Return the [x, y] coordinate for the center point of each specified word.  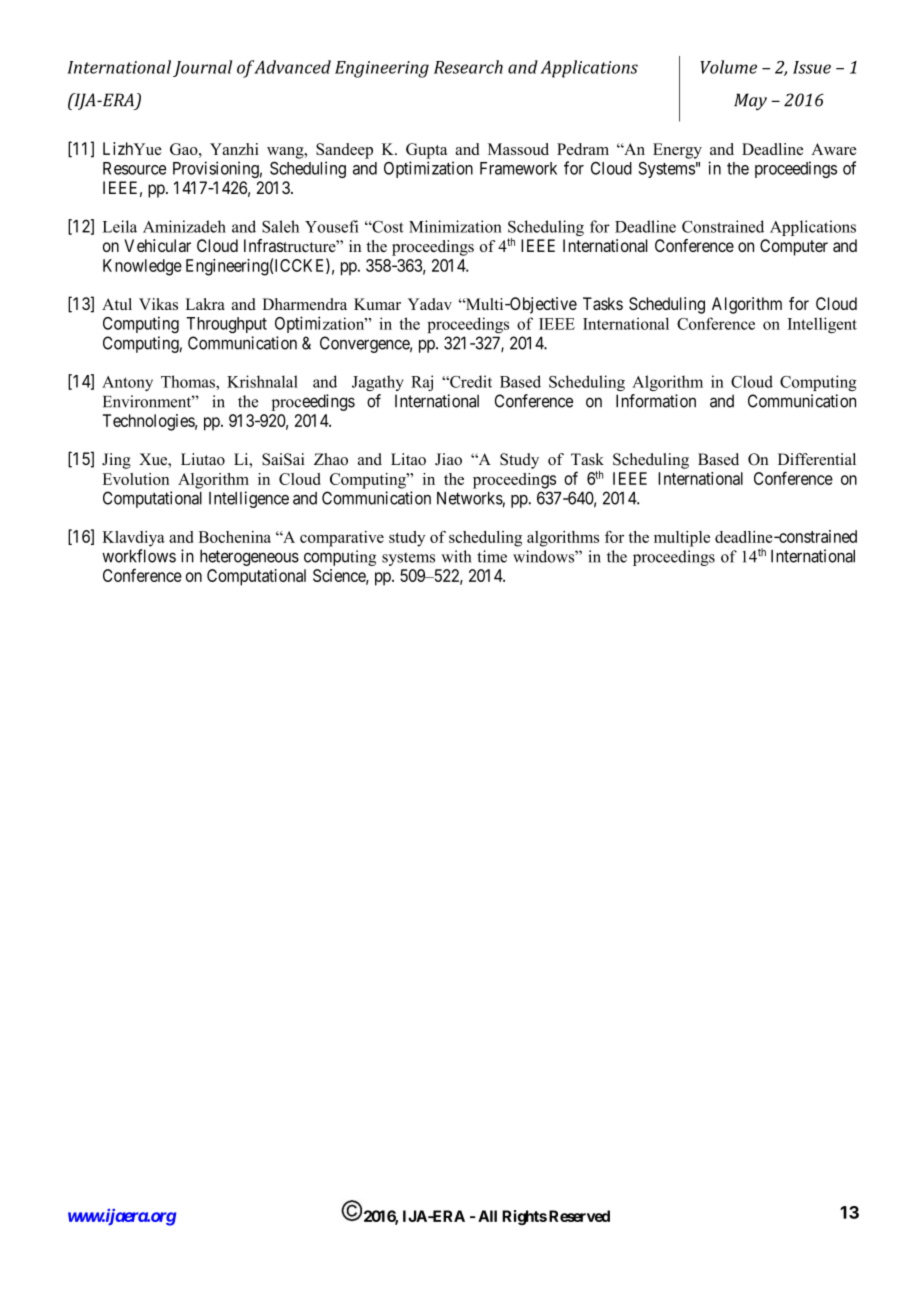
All [487, 1216]
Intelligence [249, 499]
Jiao [448, 459]
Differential [817, 459]
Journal [202, 68]
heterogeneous [249, 557]
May [750, 101]
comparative [342, 539]
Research [468, 67]
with [456, 556]
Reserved [579, 1216]
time [492, 556]
